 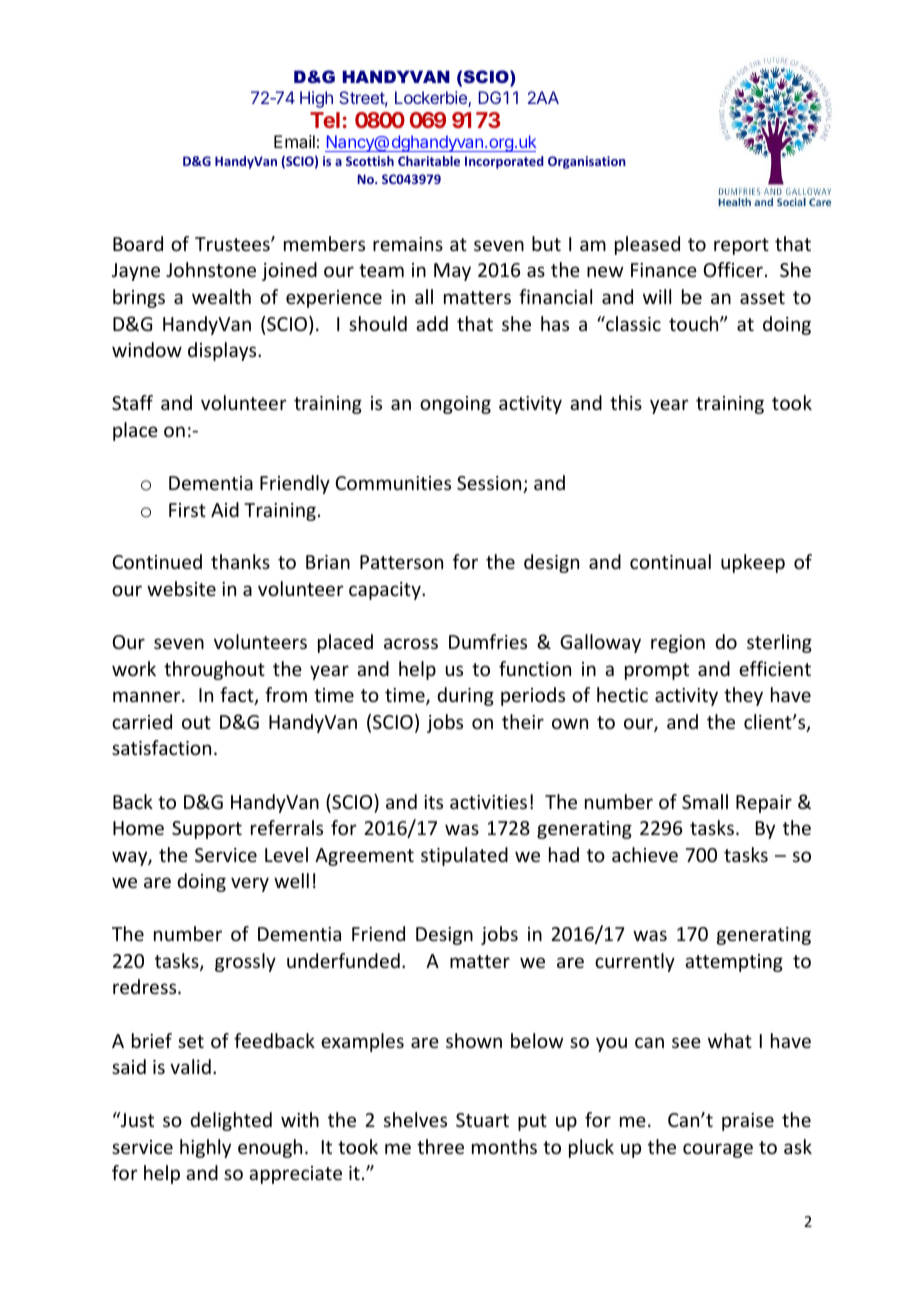 What do you see at coordinates (670, 561) in the page?
I see `continual` at bounding box center [670, 561].
